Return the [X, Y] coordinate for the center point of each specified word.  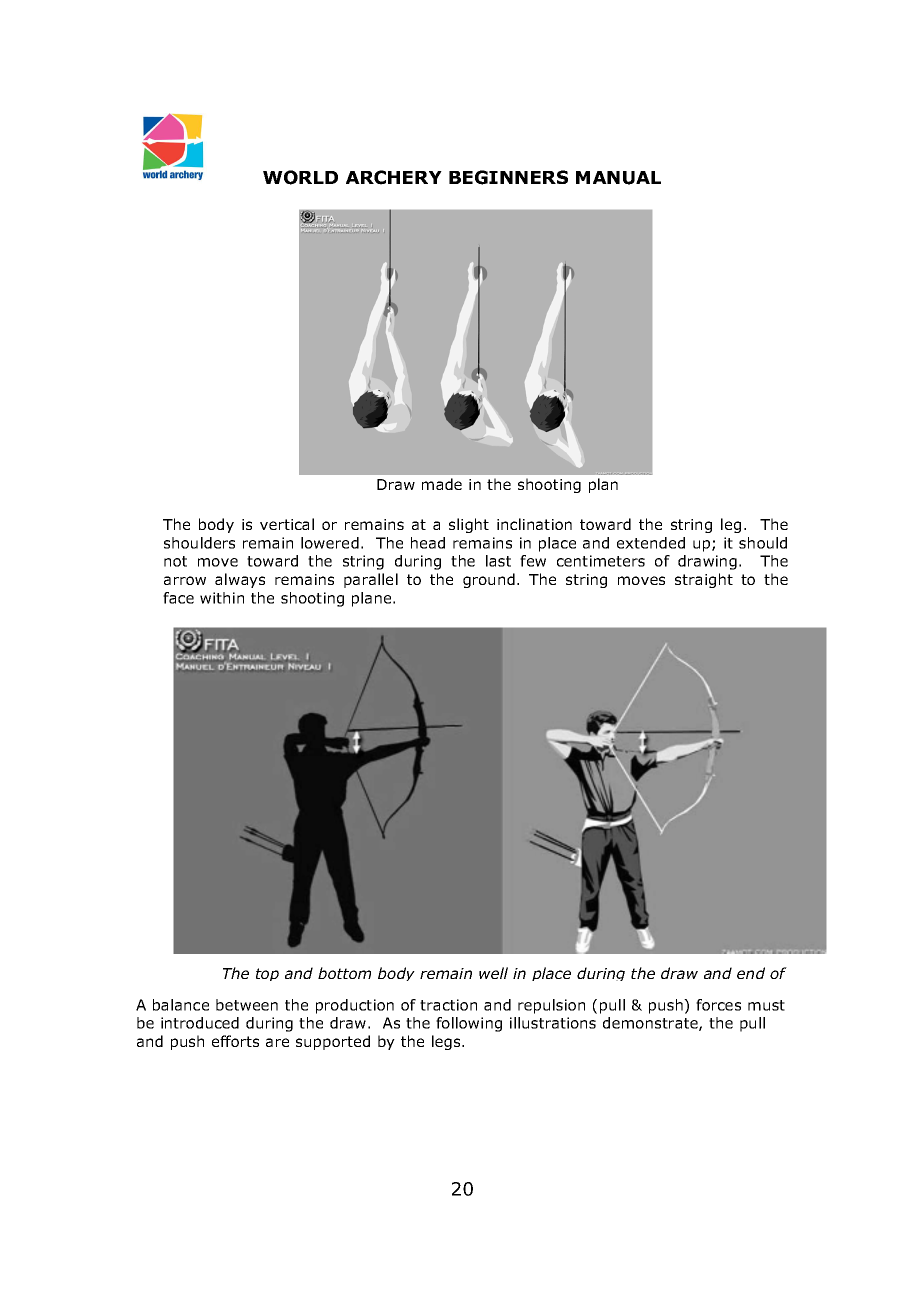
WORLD [300, 177]
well [493, 973]
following [469, 1024]
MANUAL [618, 178]
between [247, 1005]
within [222, 598]
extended [651, 543]
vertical [287, 524]
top [267, 974]
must [766, 1005]
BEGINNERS [508, 177]
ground [489, 580]
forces [718, 1005]
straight [704, 580]
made [442, 484]
